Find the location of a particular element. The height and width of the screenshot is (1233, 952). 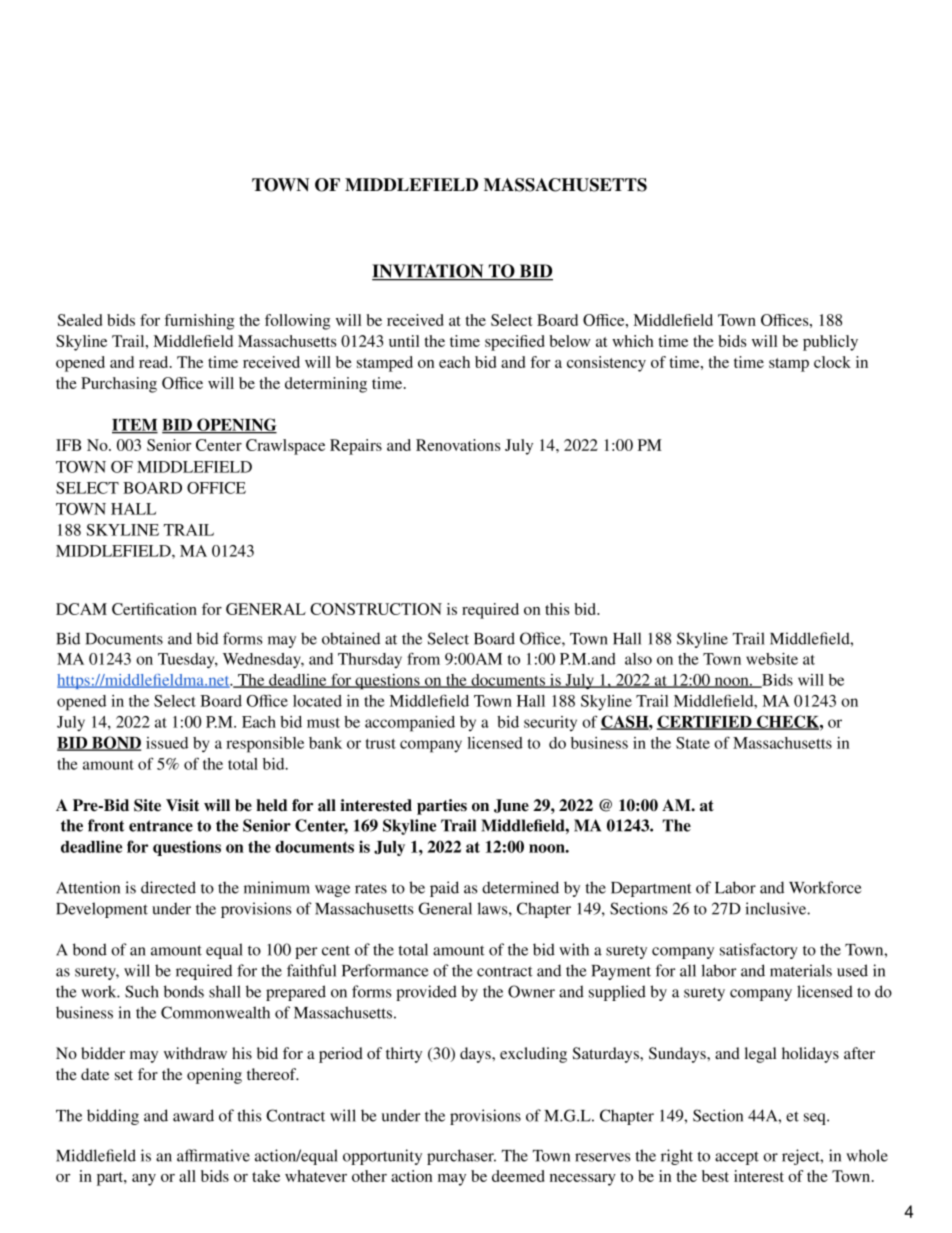

award is located at coordinates (193, 1115).
